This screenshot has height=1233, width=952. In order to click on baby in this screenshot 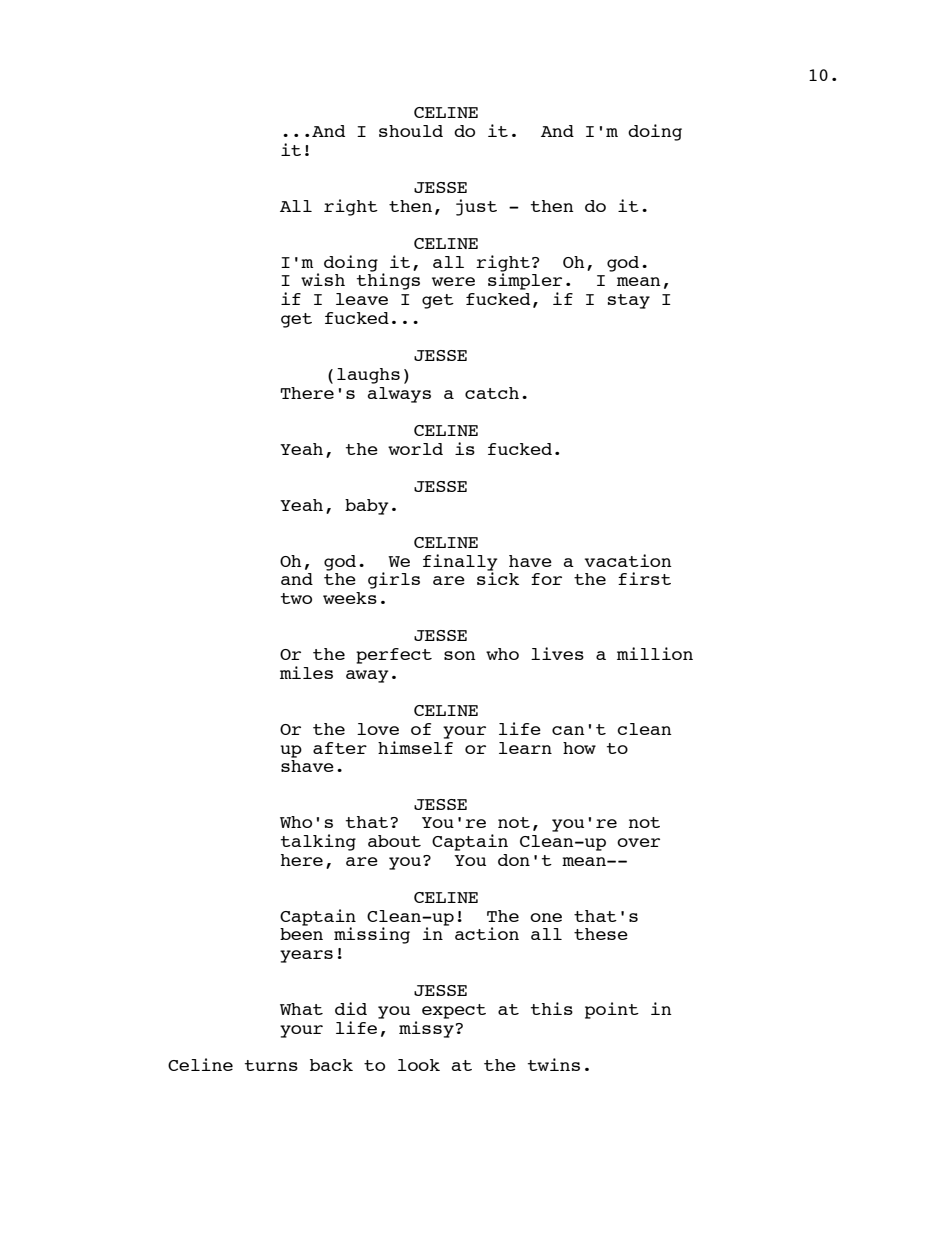, I will do `click(367, 507)`.
